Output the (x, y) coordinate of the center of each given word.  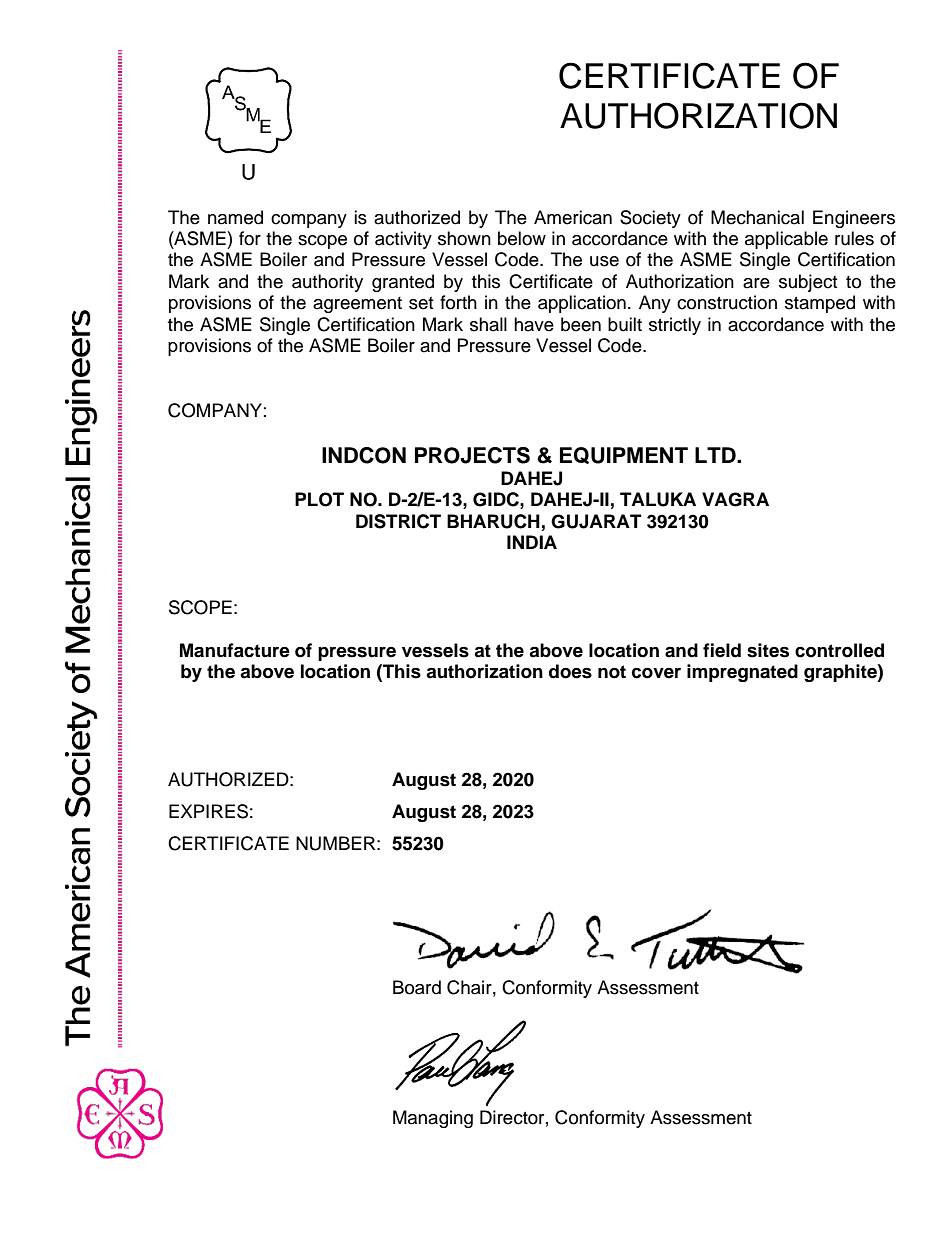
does (570, 671)
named (235, 217)
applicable (786, 240)
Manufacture (235, 650)
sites (768, 650)
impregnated (742, 673)
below (522, 238)
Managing (433, 1119)
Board (417, 987)
